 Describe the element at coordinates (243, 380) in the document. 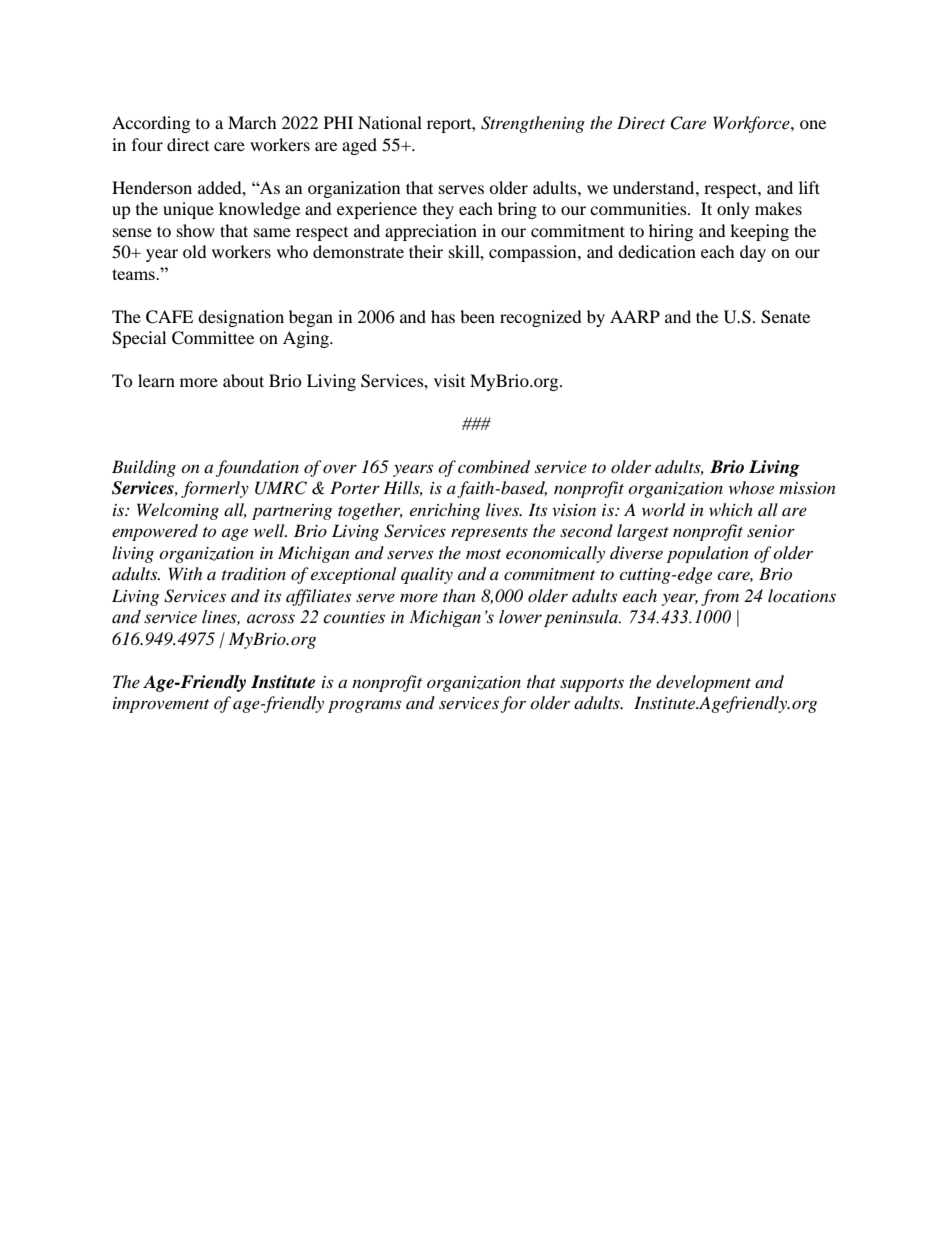

I see `about` at that location.
